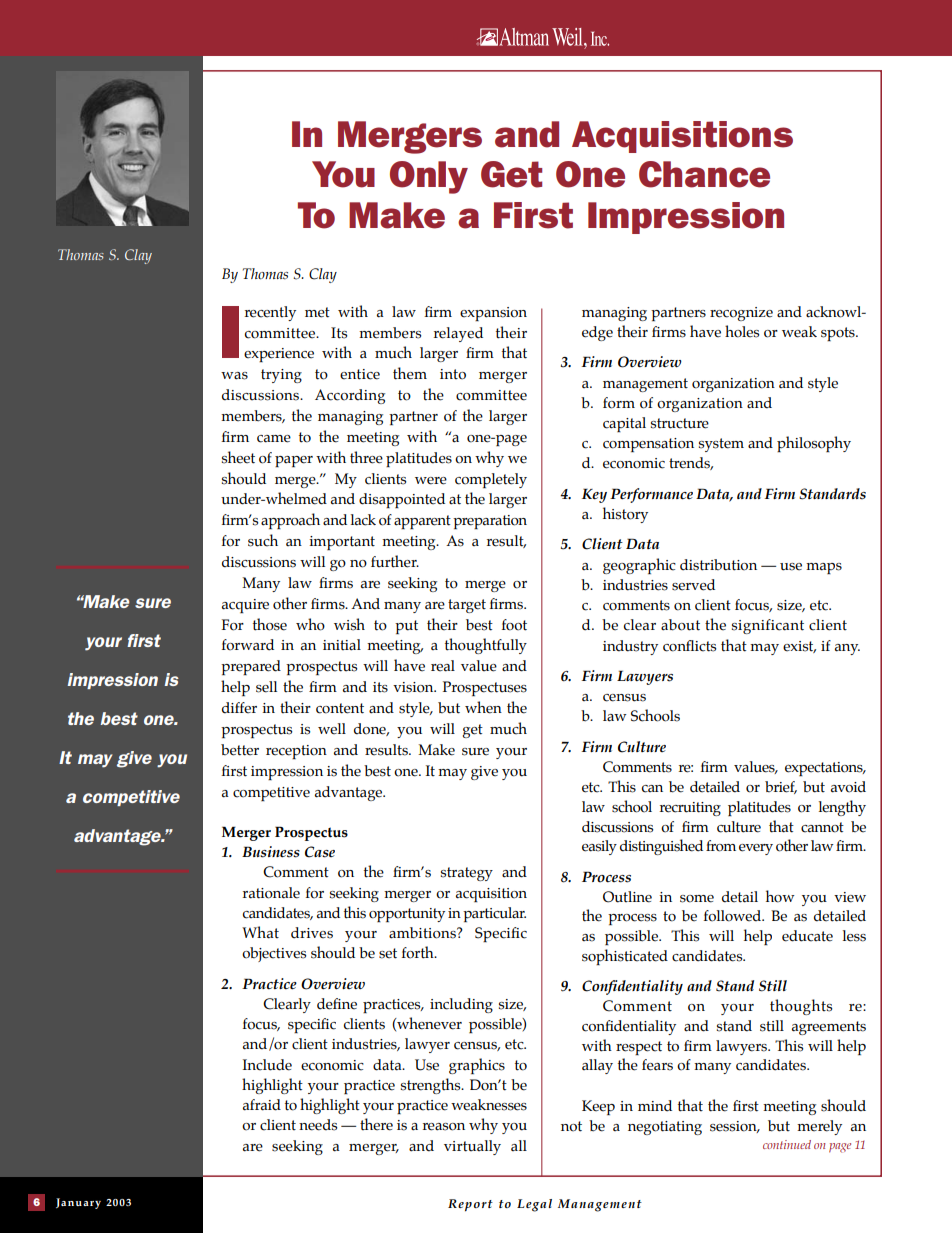  I want to click on virtually, so click(472, 1147).
